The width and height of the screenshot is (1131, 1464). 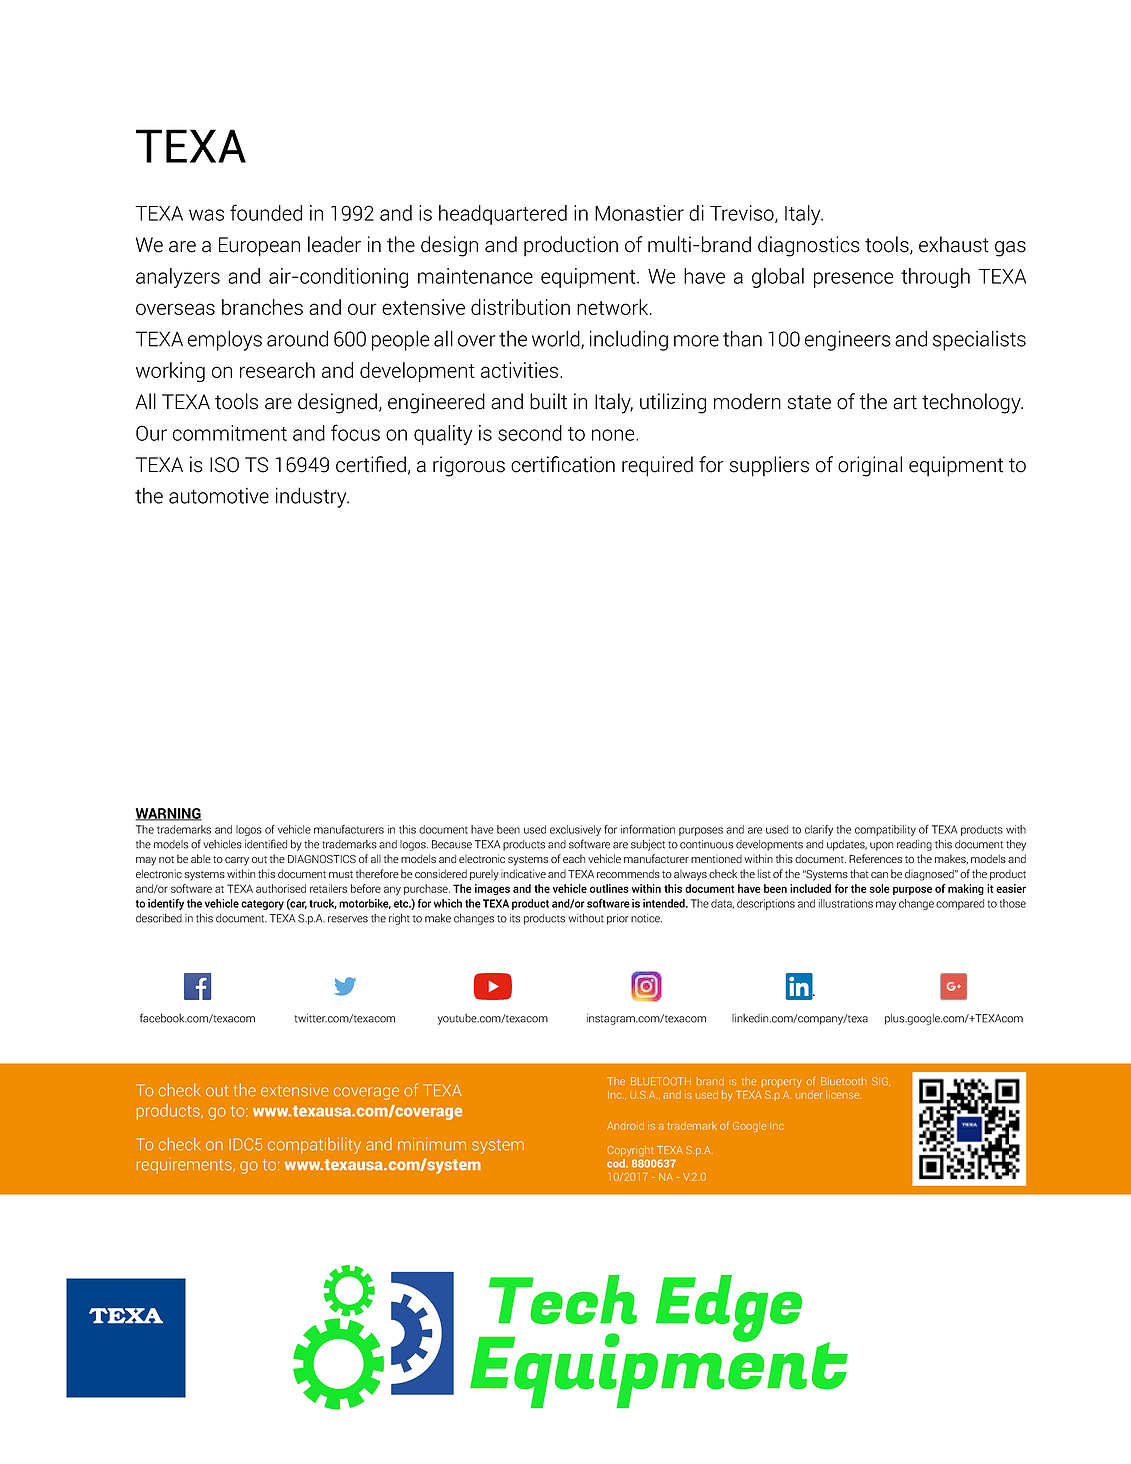 What do you see at coordinates (954, 244) in the screenshot?
I see `exhaust` at bounding box center [954, 244].
